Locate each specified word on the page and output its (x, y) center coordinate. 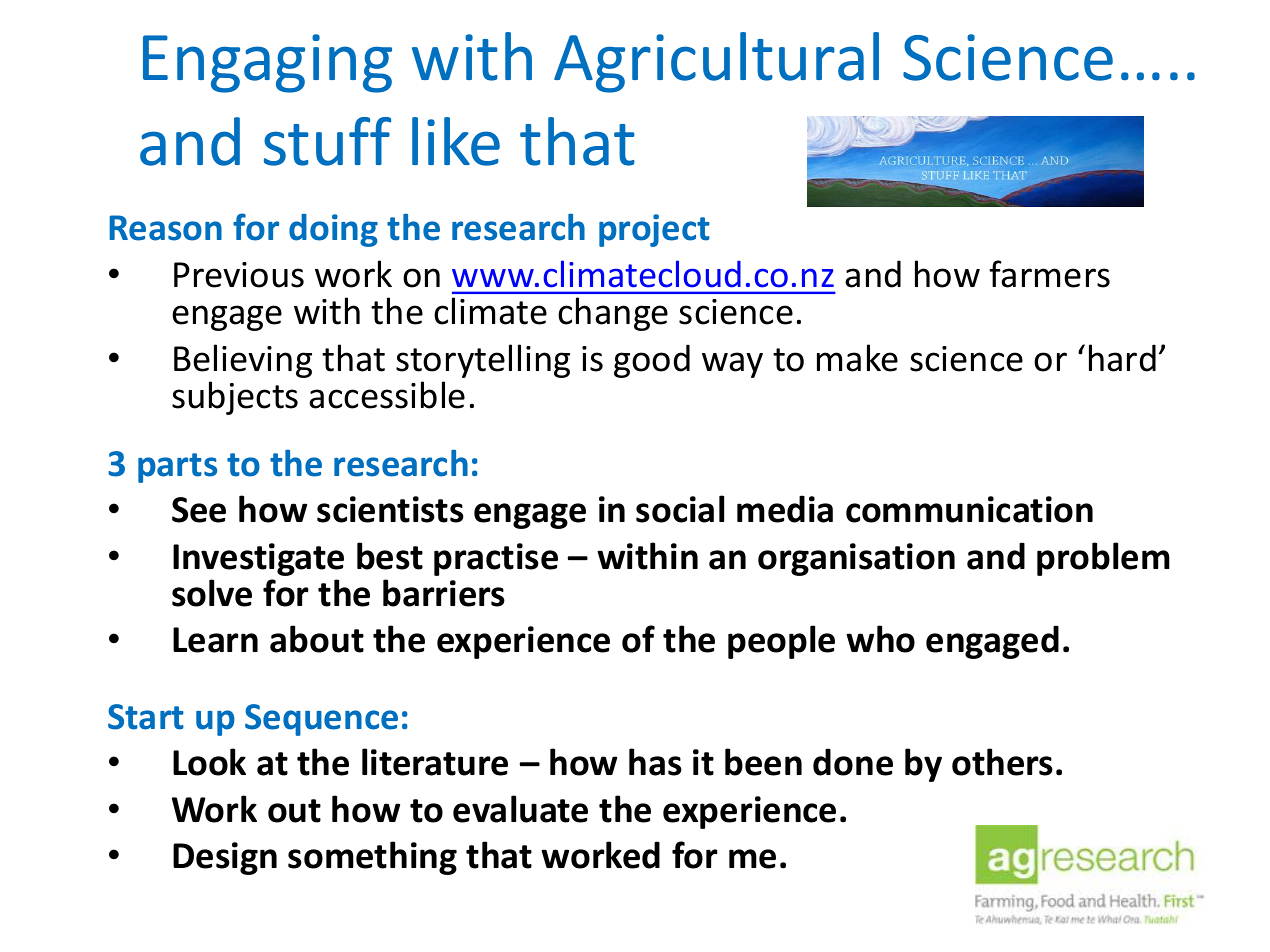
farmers (1049, 274)
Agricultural (716, 62)
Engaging (267, 63)
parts (177, 468)
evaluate (520, 809)
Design (225, 858)
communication (969, 509)
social (680, 509)
